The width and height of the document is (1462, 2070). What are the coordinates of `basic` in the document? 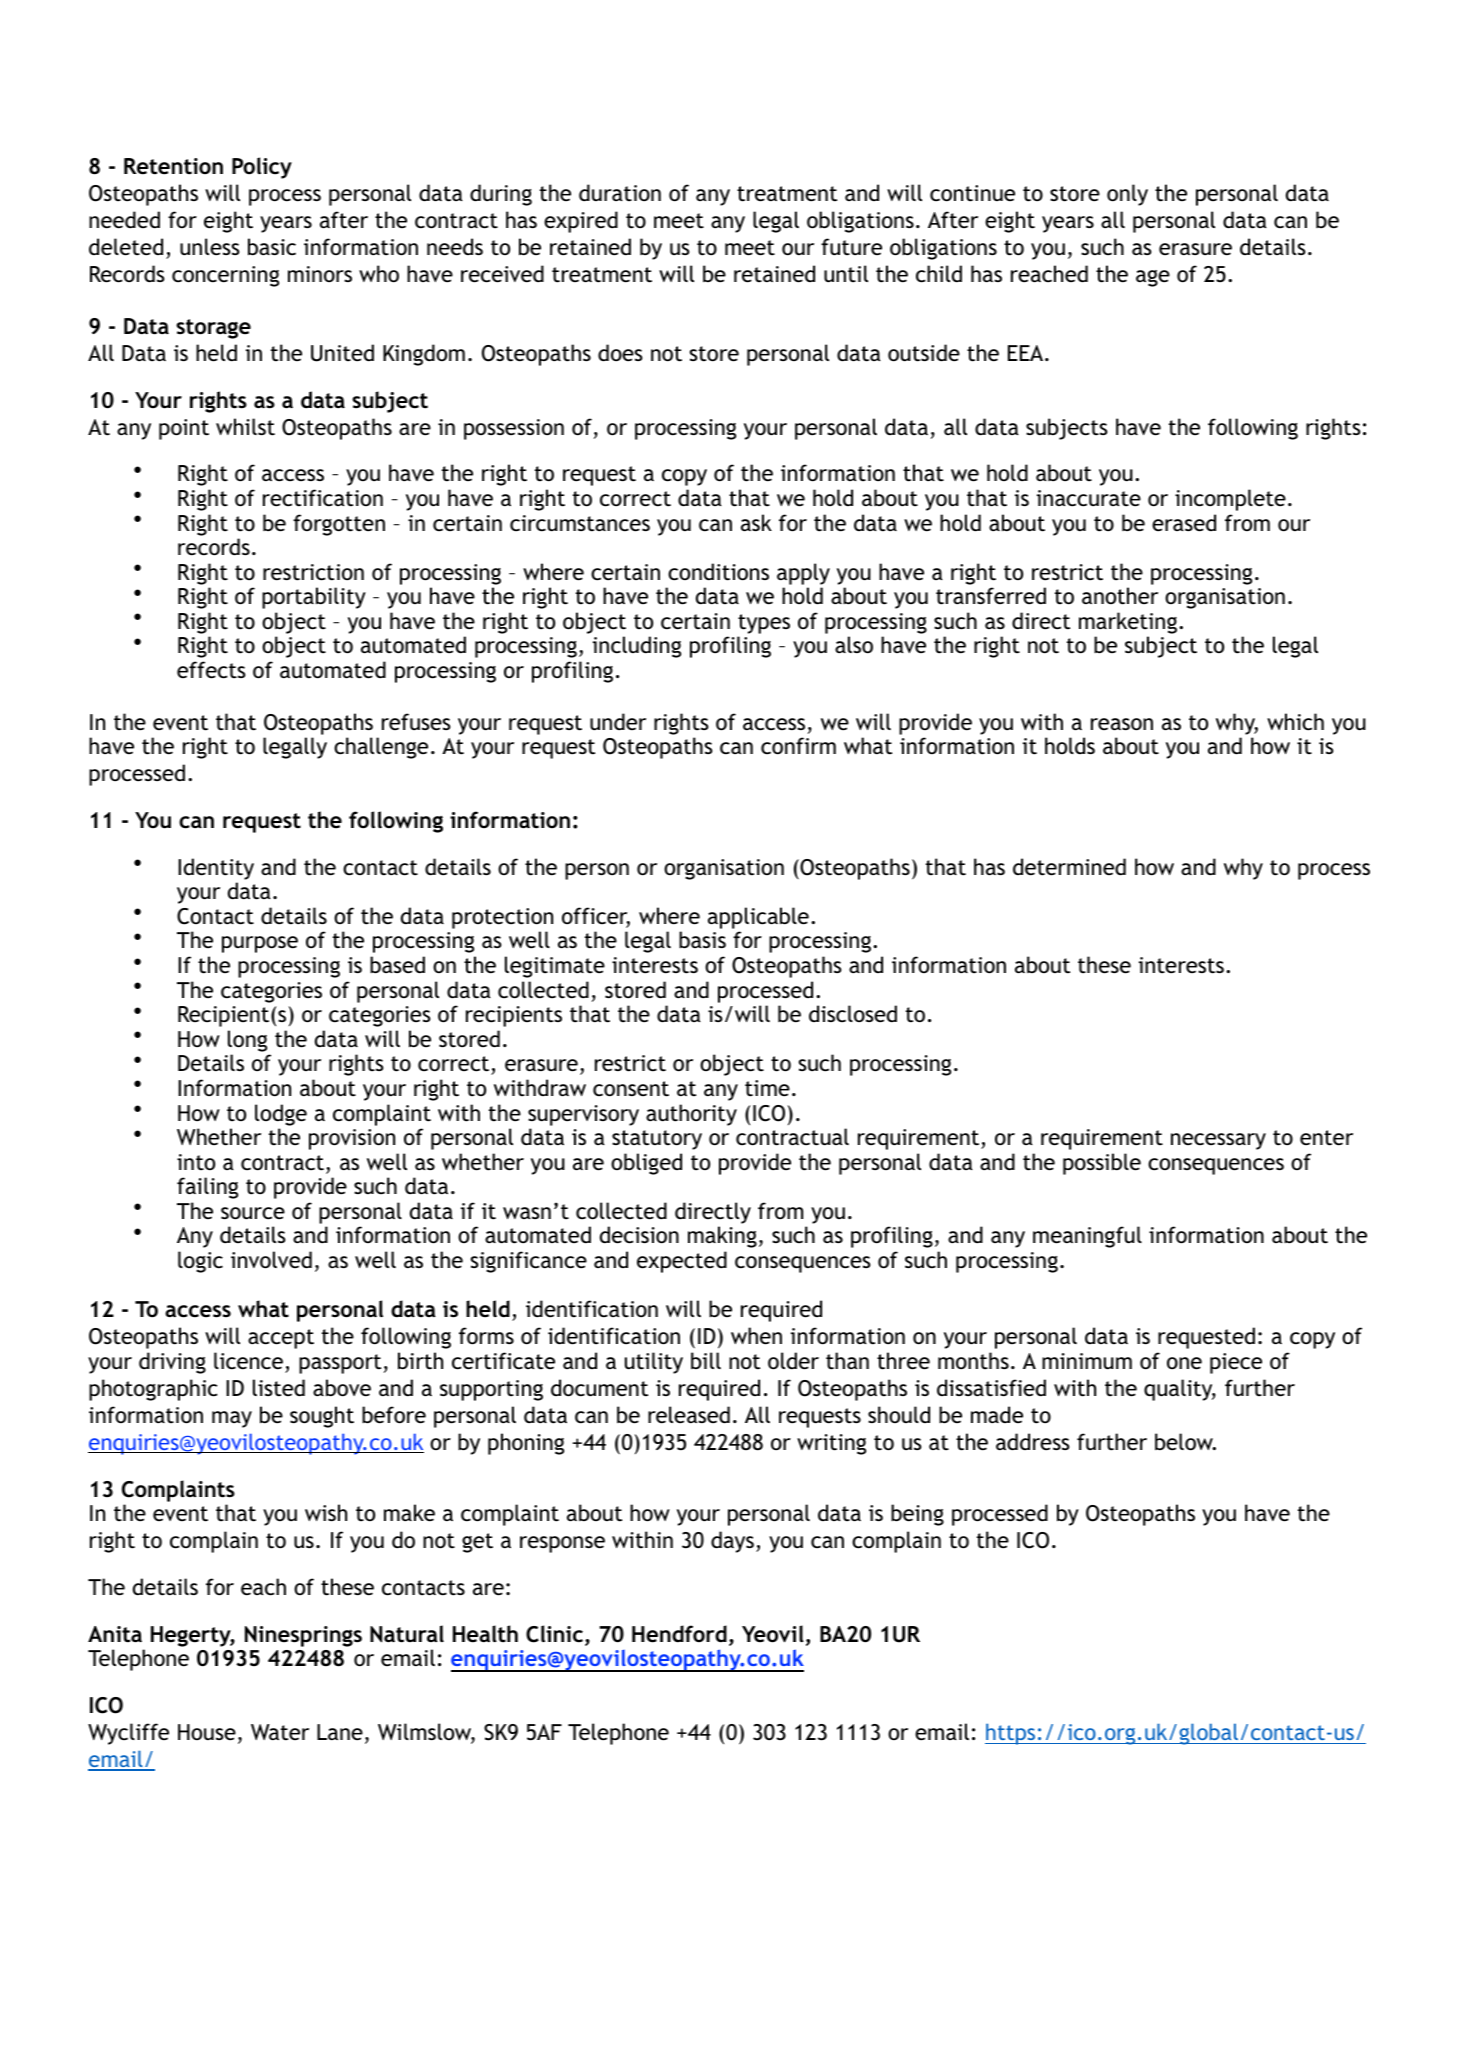 It's located at (272, 247).
